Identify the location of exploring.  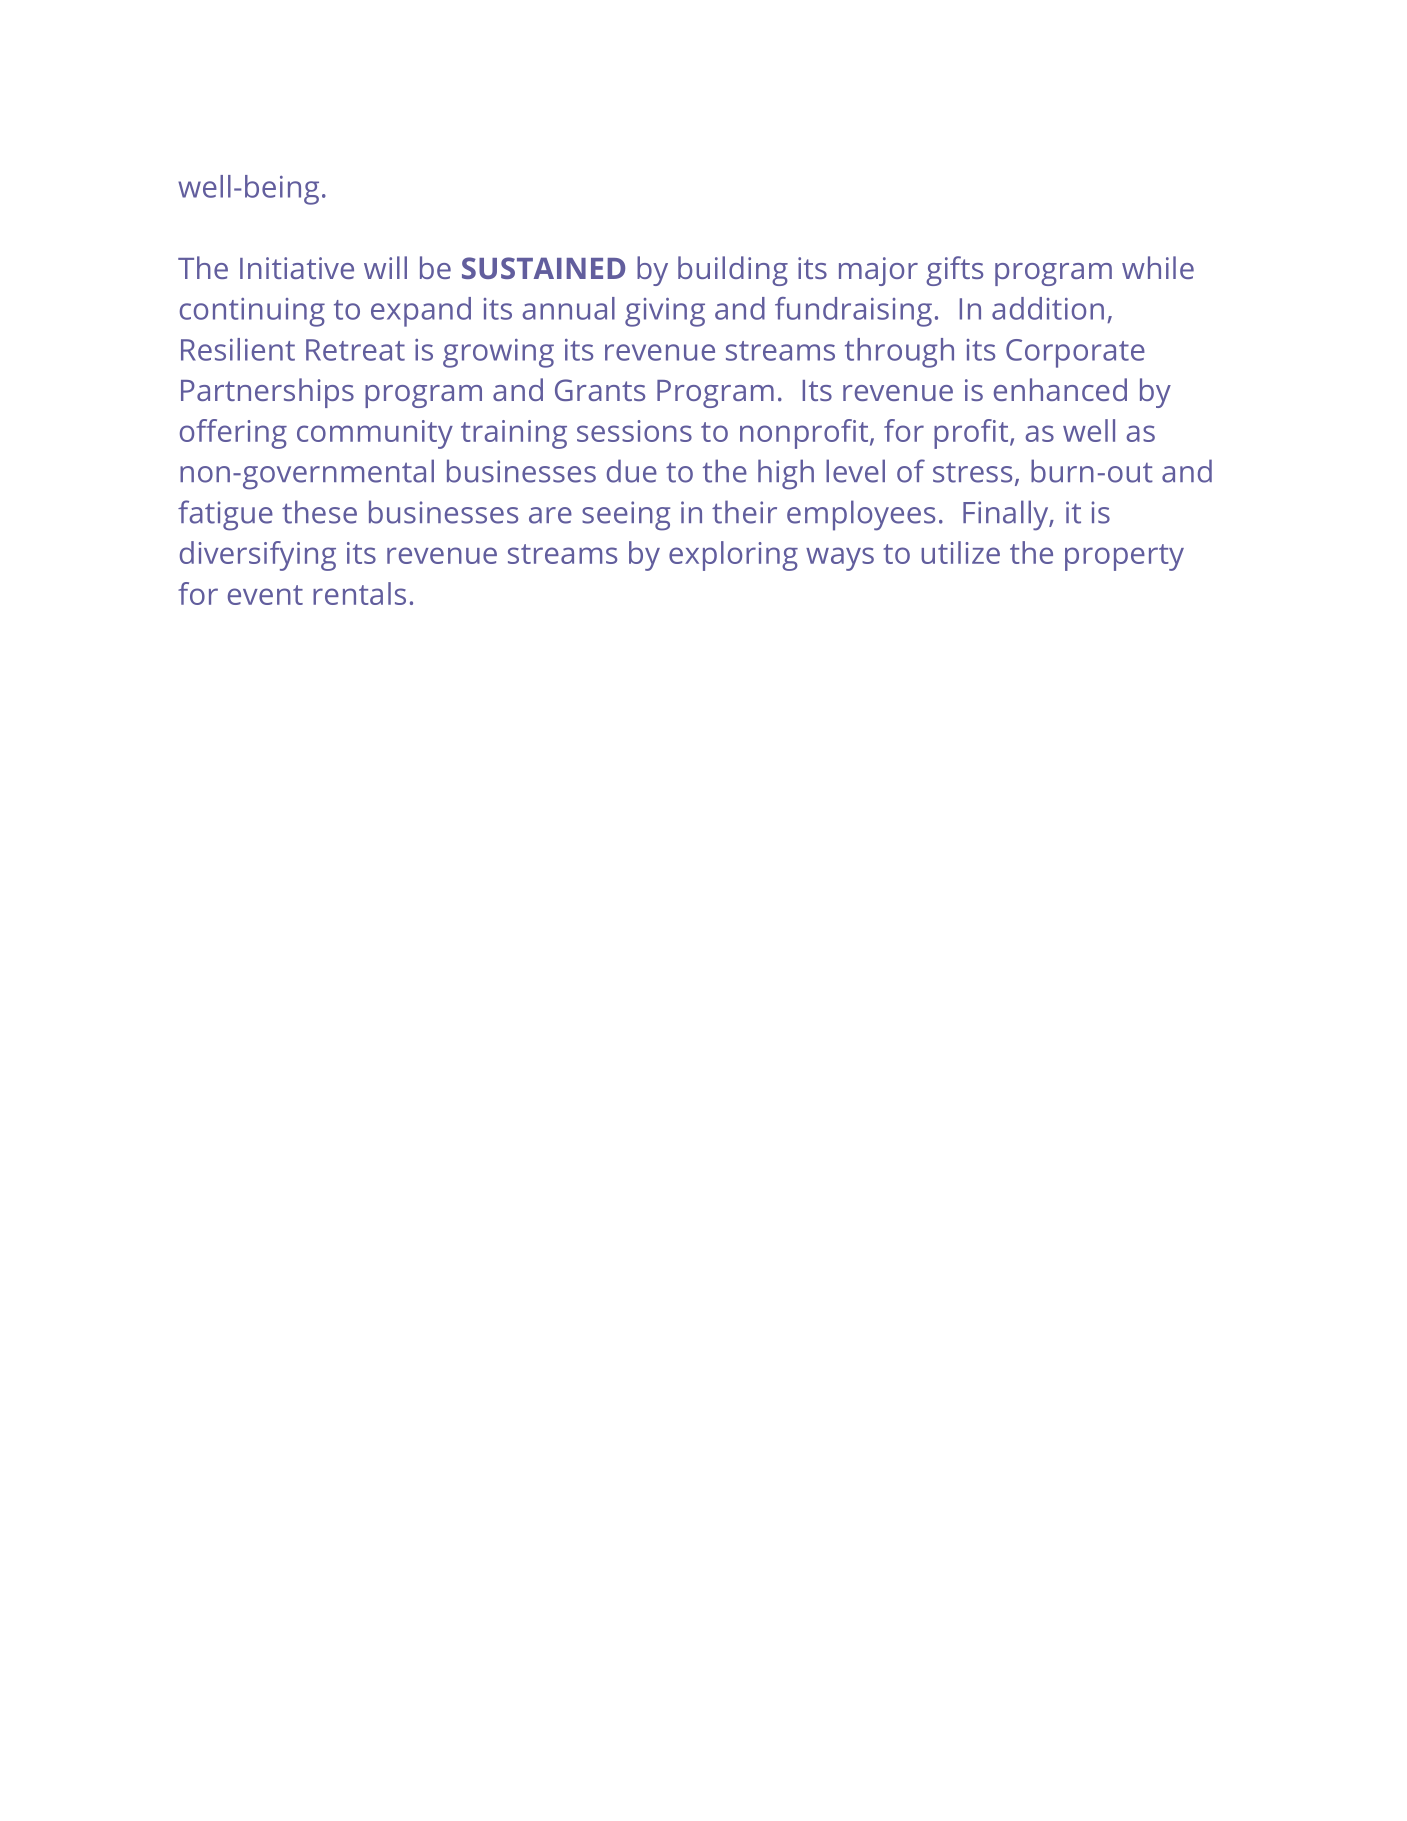
(733, 556).
